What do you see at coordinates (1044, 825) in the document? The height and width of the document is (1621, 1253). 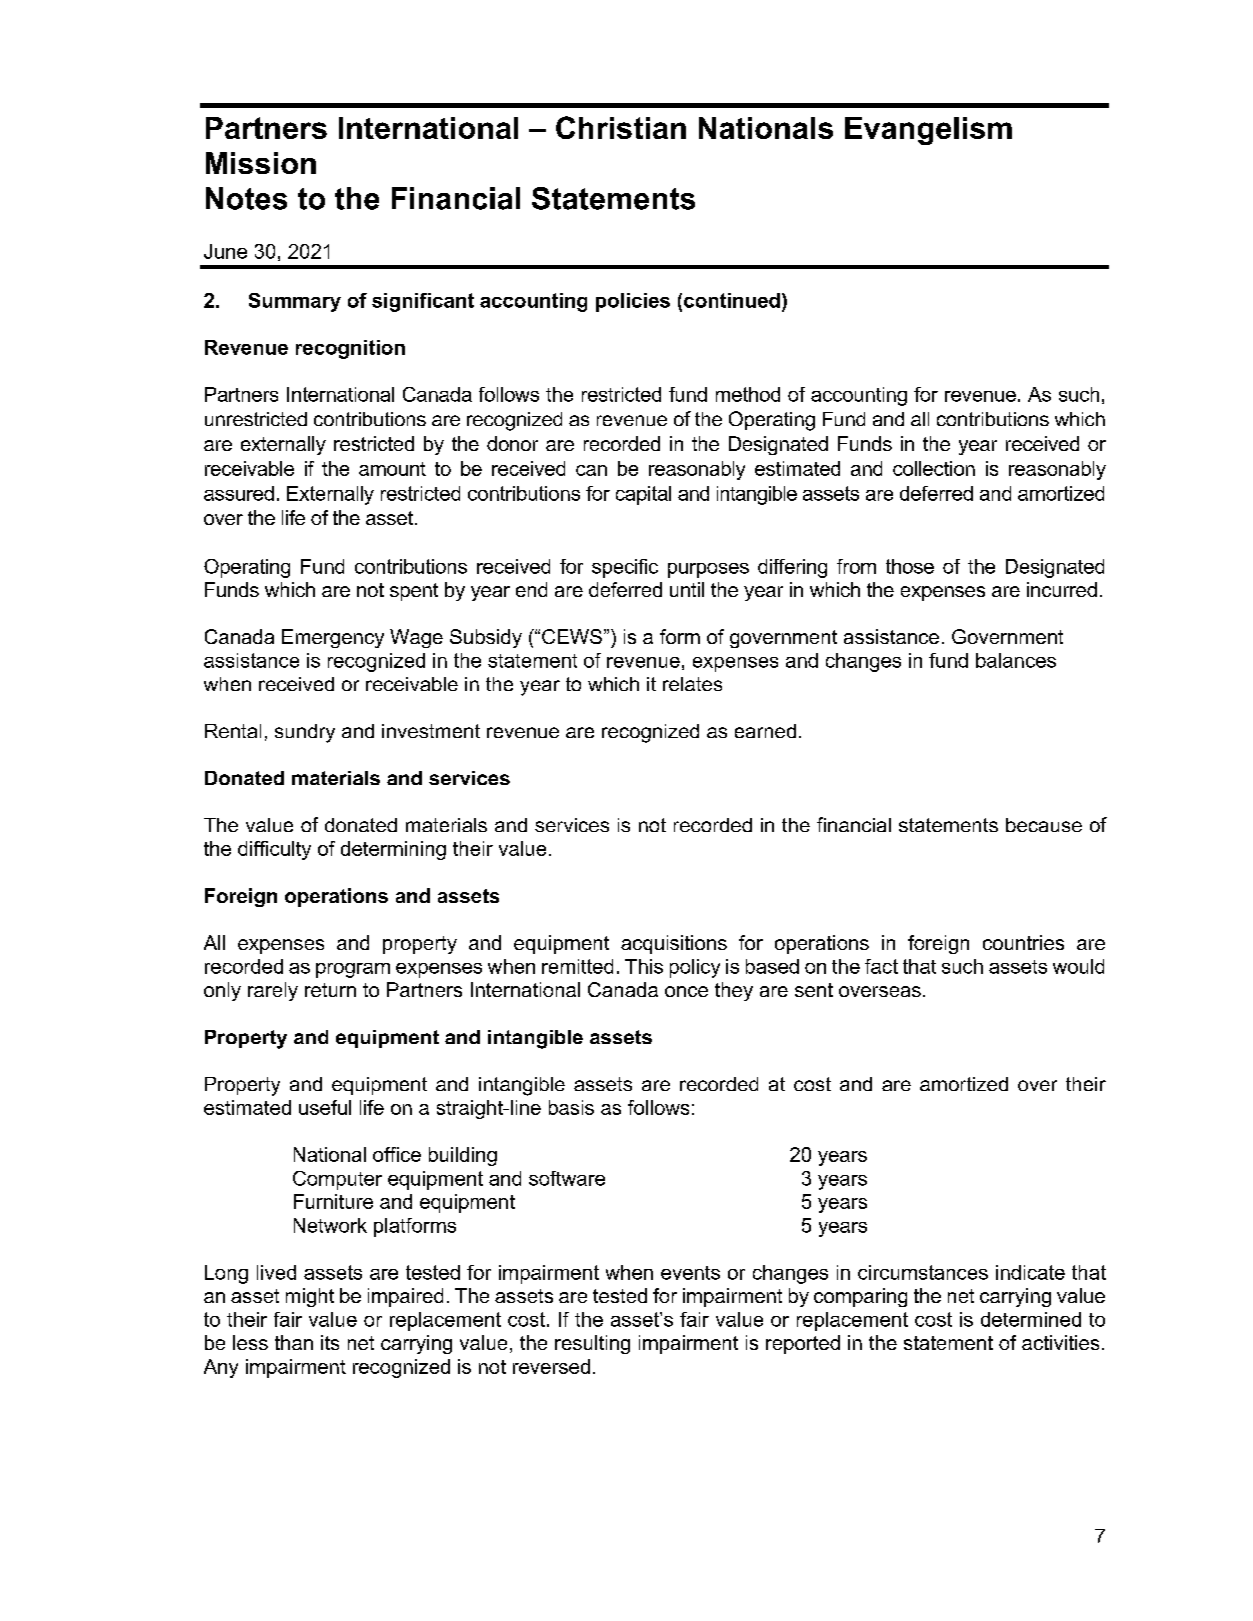 I see `because` at bounding box center [1044, 825].
